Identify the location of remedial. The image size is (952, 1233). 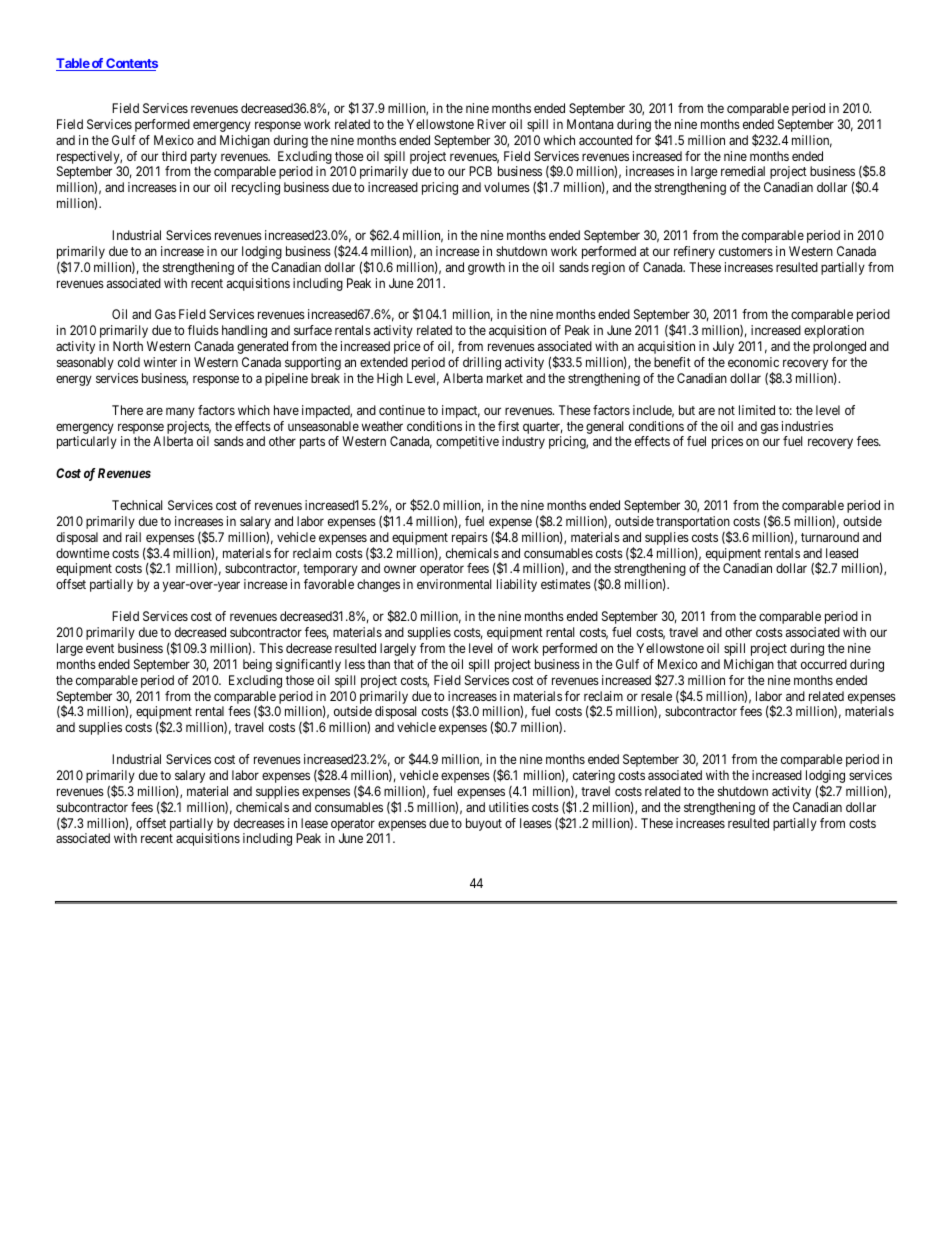
(743, 171).
